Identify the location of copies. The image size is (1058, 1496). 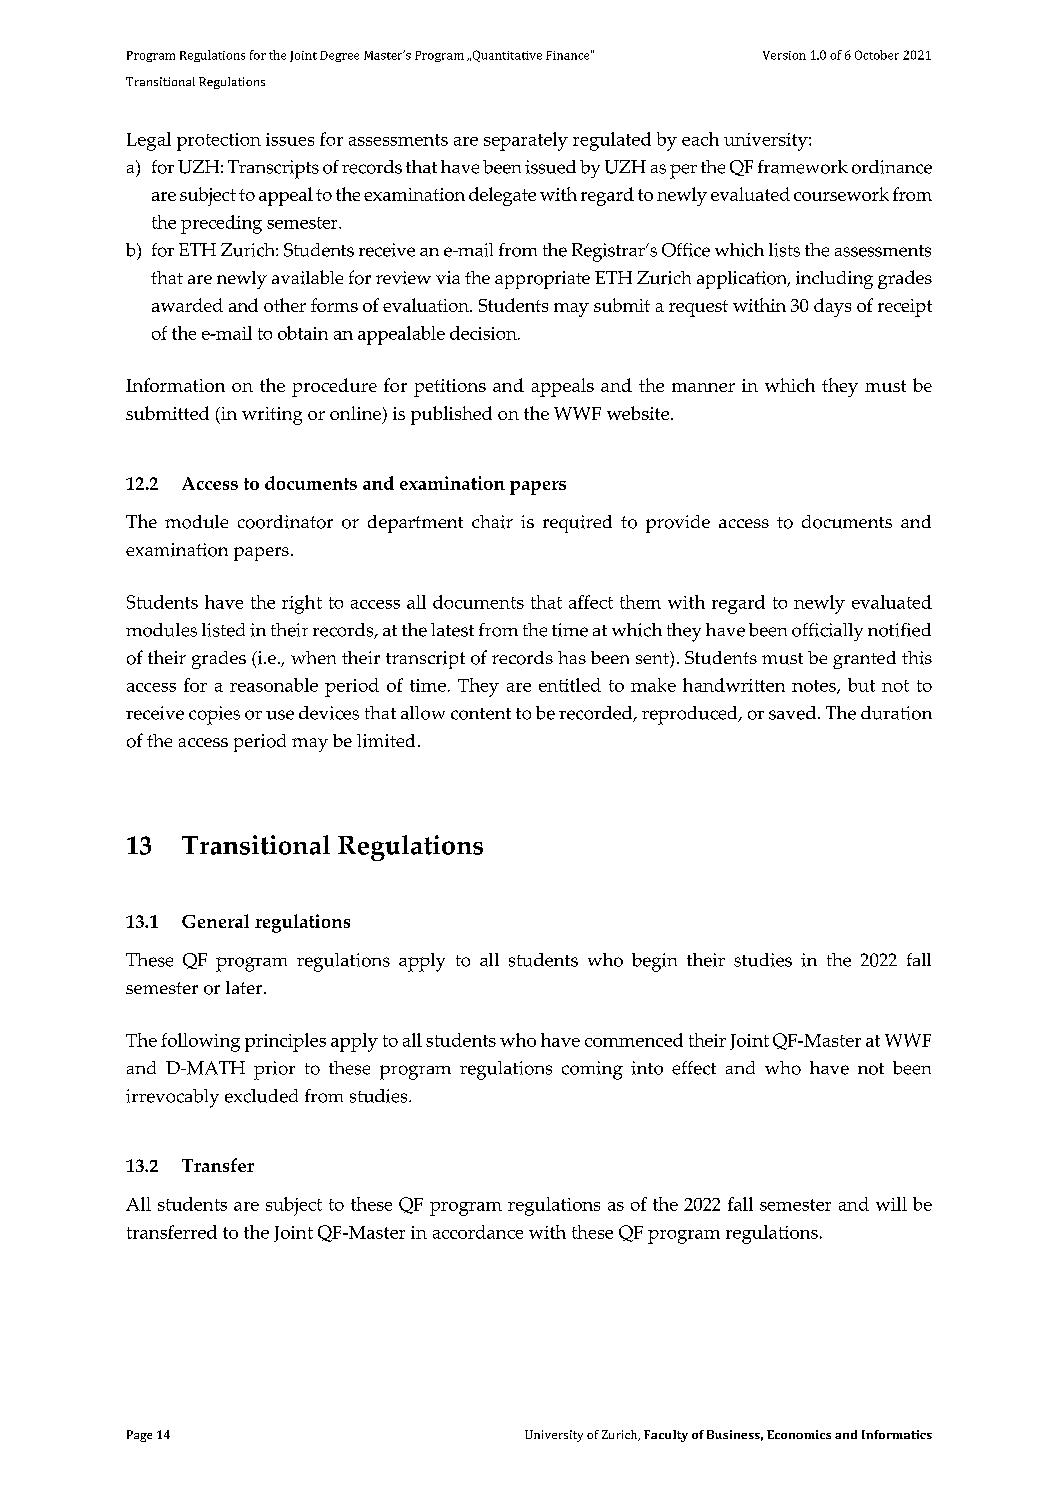
(214, 715).
